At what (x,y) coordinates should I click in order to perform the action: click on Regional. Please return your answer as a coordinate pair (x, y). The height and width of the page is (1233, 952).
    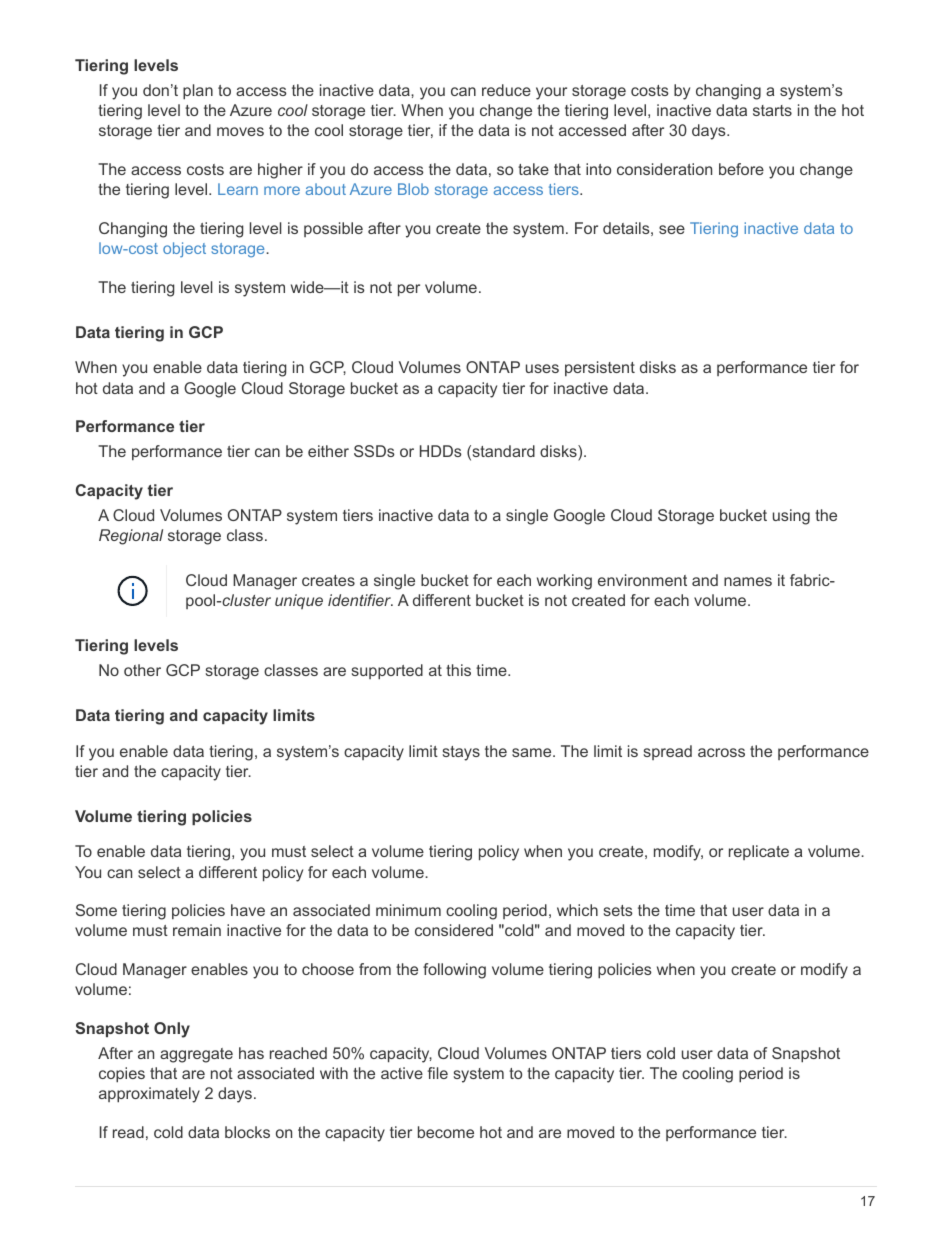
    Looking at the image, I should click on (131, 537).
